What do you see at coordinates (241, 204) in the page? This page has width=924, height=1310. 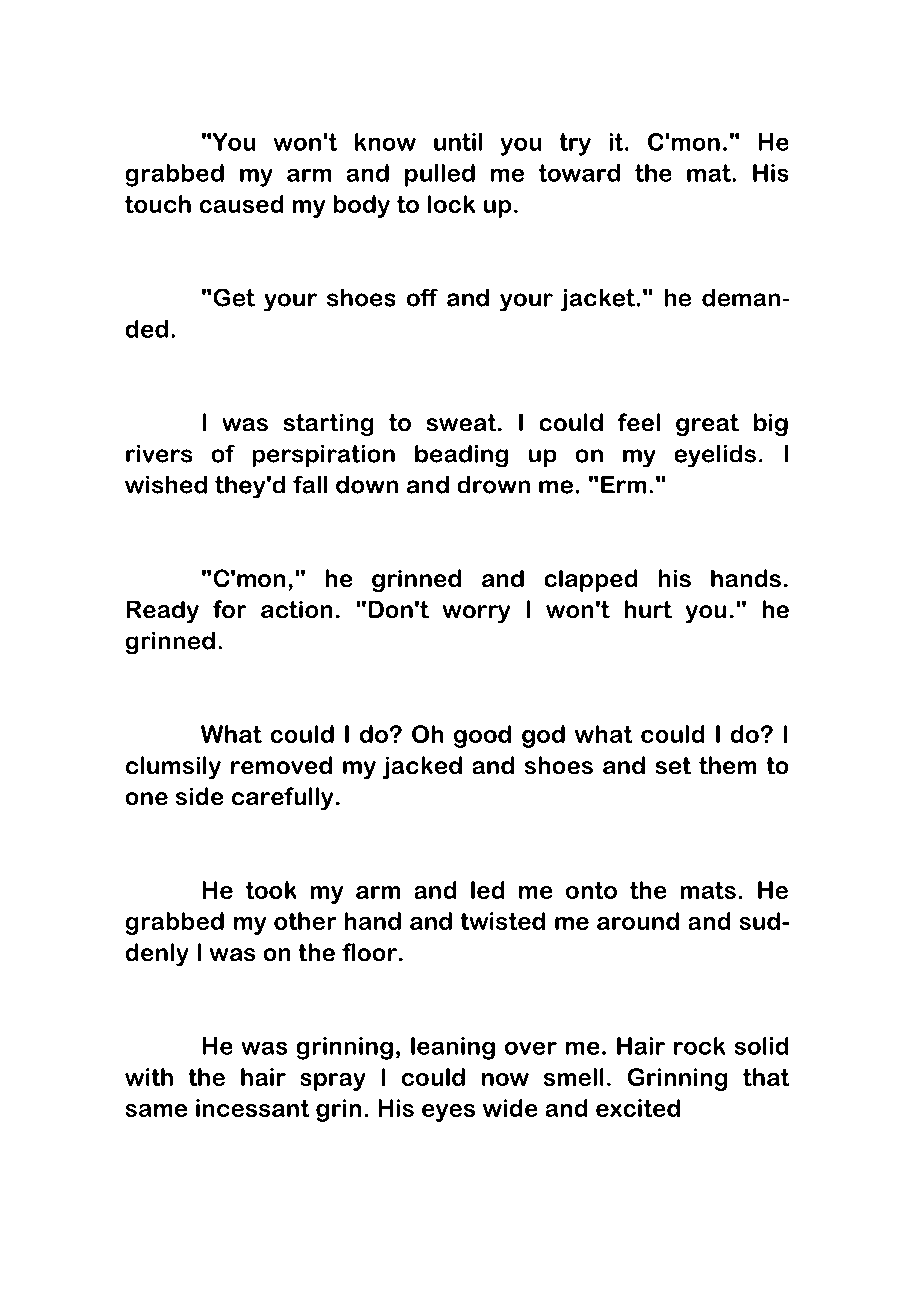 I see `caused` at bounding box center [241, 204].
